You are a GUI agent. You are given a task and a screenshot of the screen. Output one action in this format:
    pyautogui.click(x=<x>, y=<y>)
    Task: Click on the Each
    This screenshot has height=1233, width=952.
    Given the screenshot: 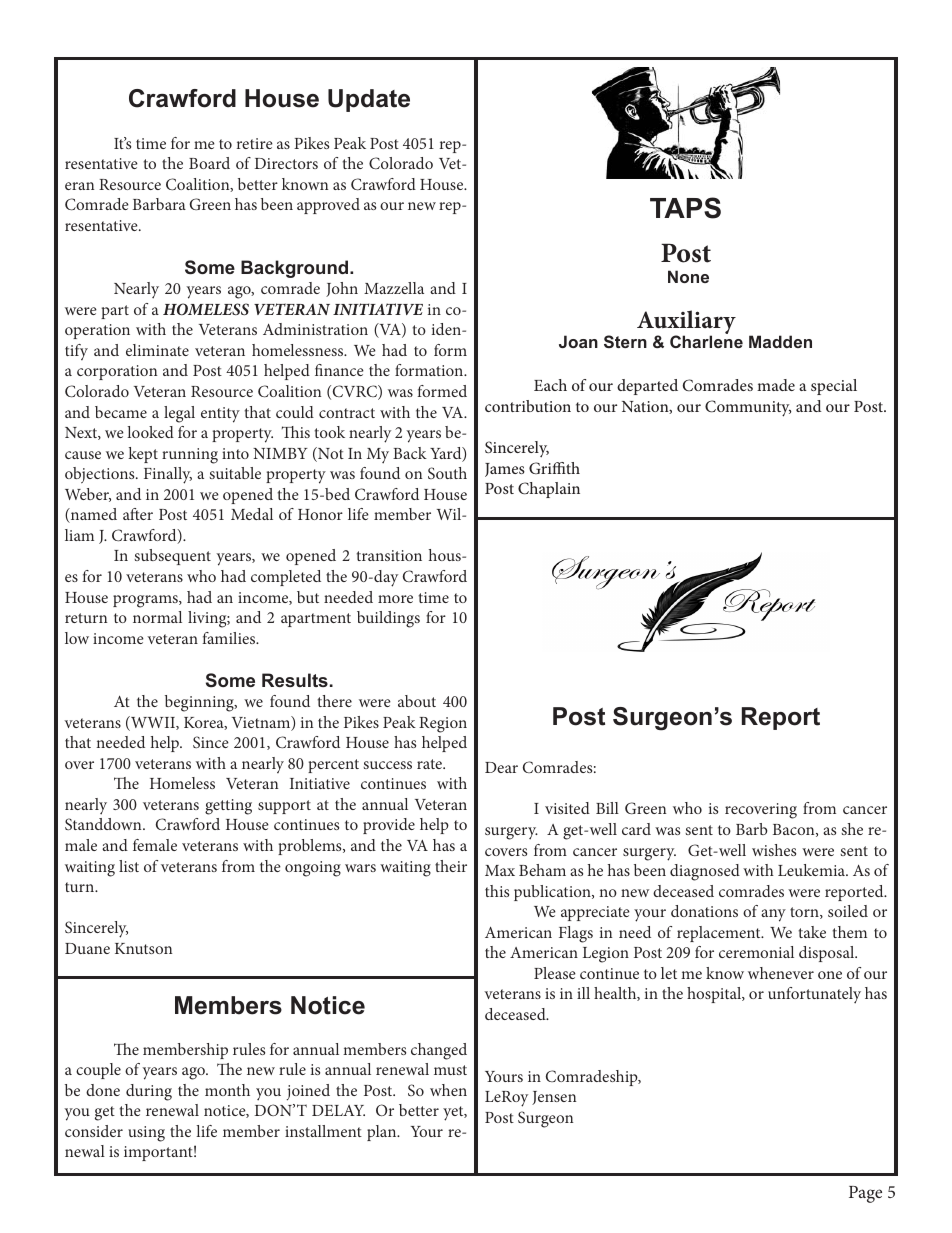 What is the action you would take?
    pyautogui.click(x=550, y=385)
